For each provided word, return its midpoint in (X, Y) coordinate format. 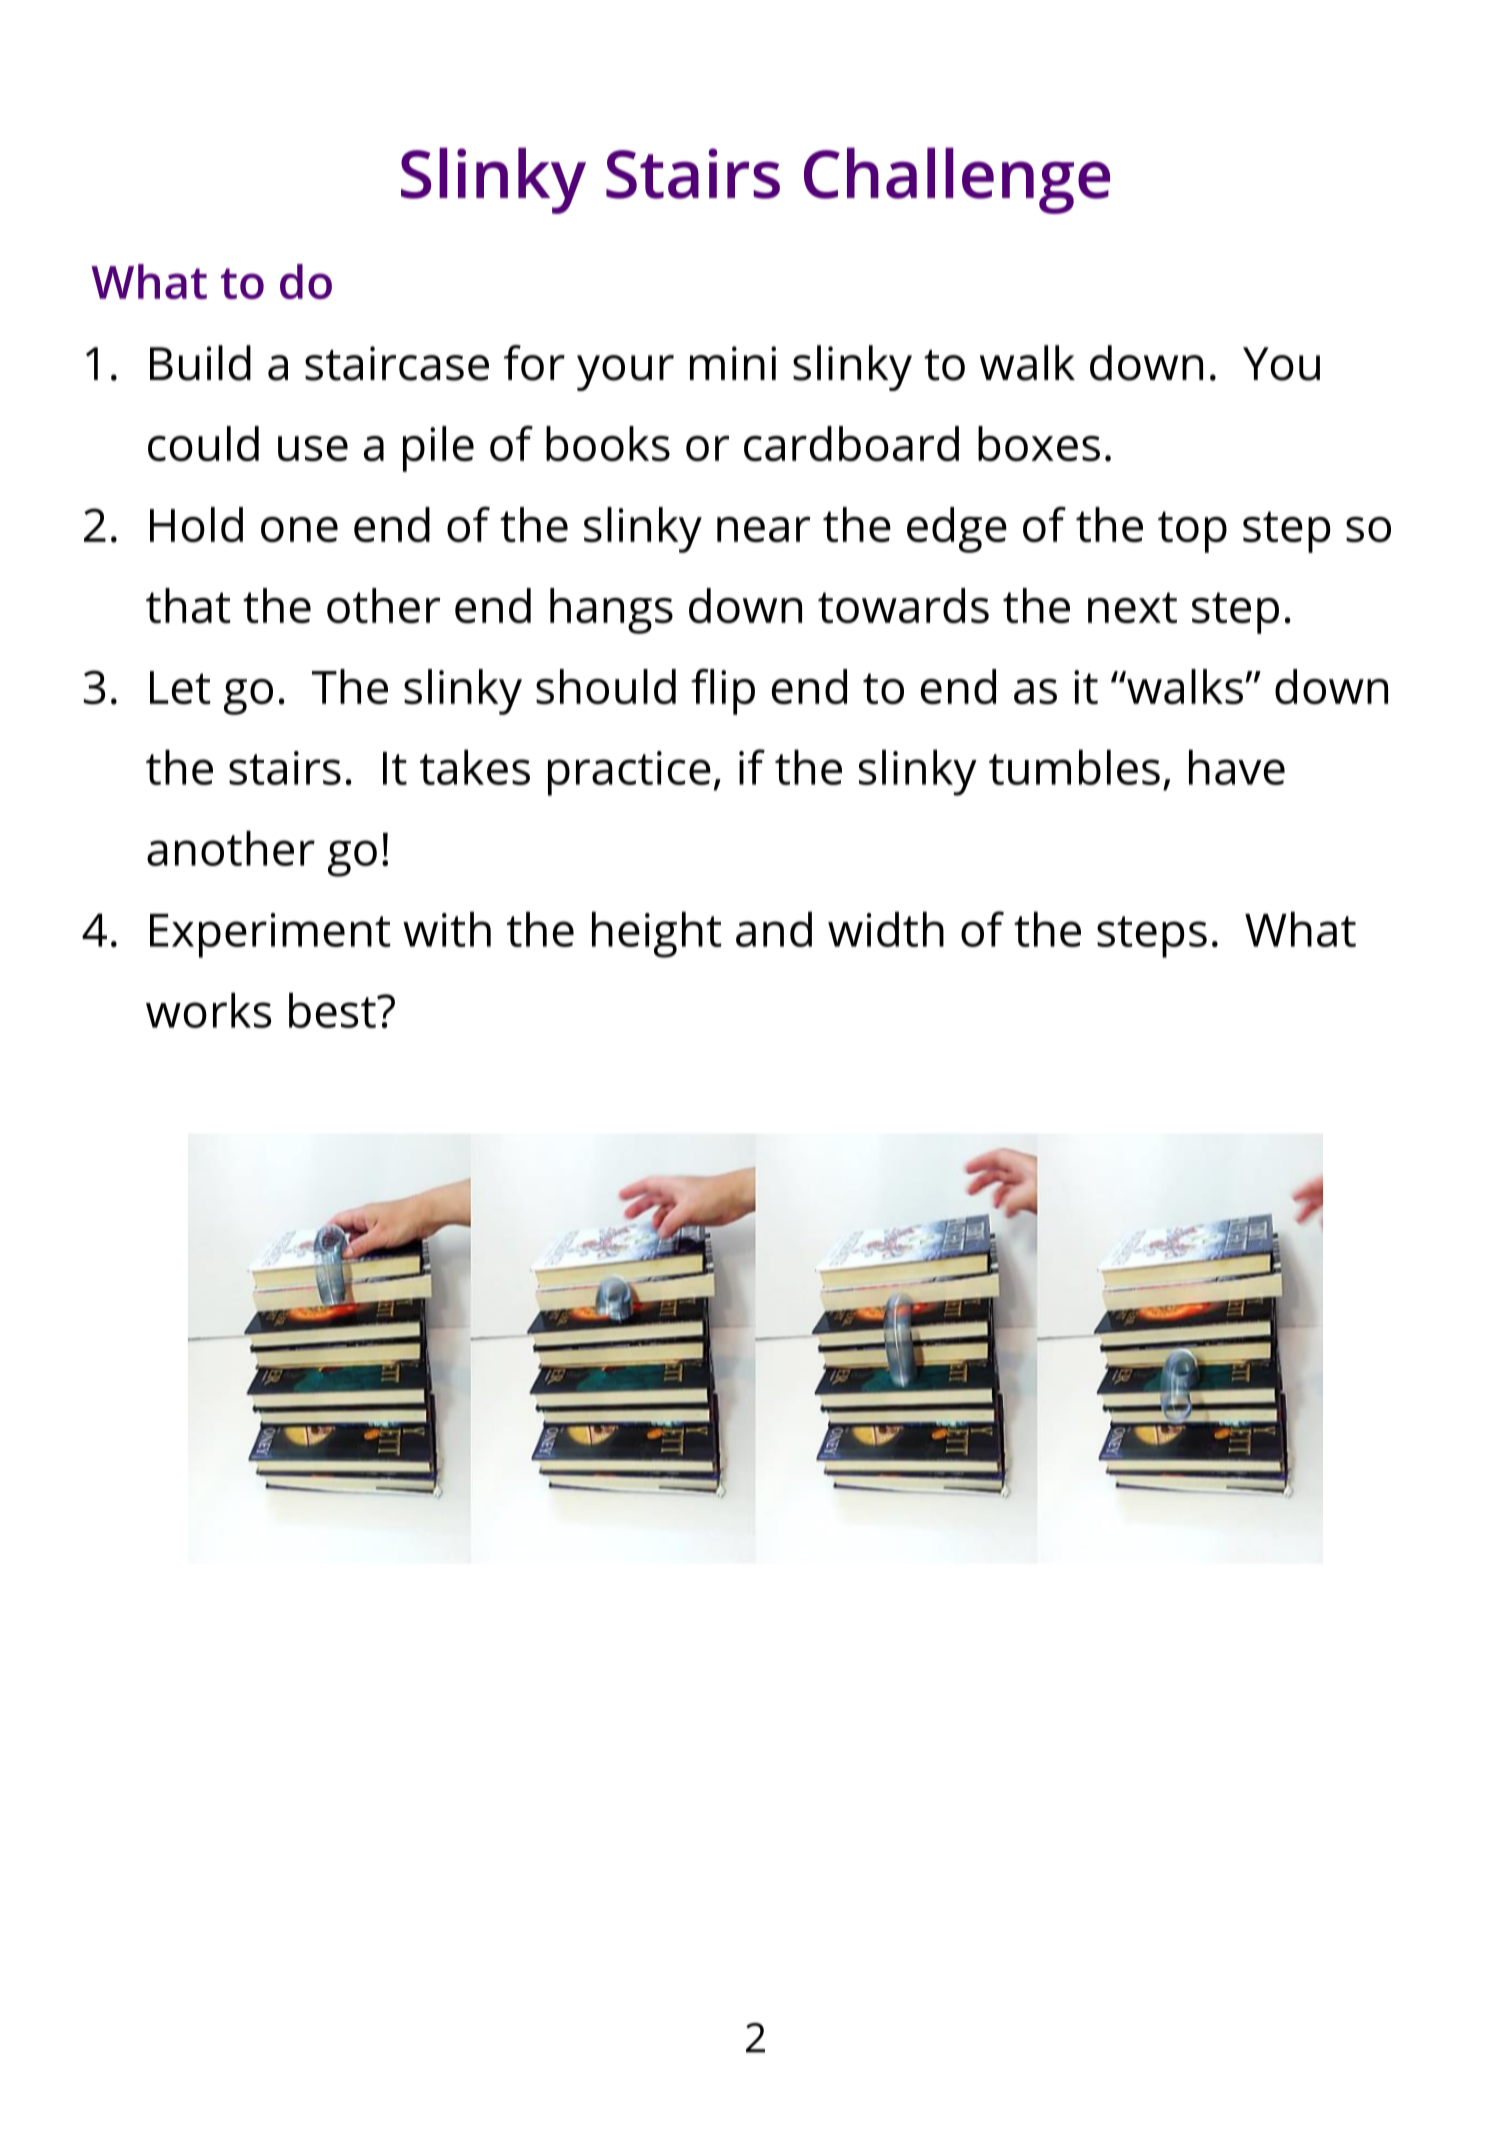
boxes (1039, 443)
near (763, 529)
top (1192, 532)
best (333, 1010)
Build (200, 363)
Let (180, 687)
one (299, 529)
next (1132, 607)
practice (629, 773)
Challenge (957, 181)
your (625, 373)
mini (733, 363)
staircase (397, 363)
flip (723, 692)
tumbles (1074, 767)
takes (475, 767)
